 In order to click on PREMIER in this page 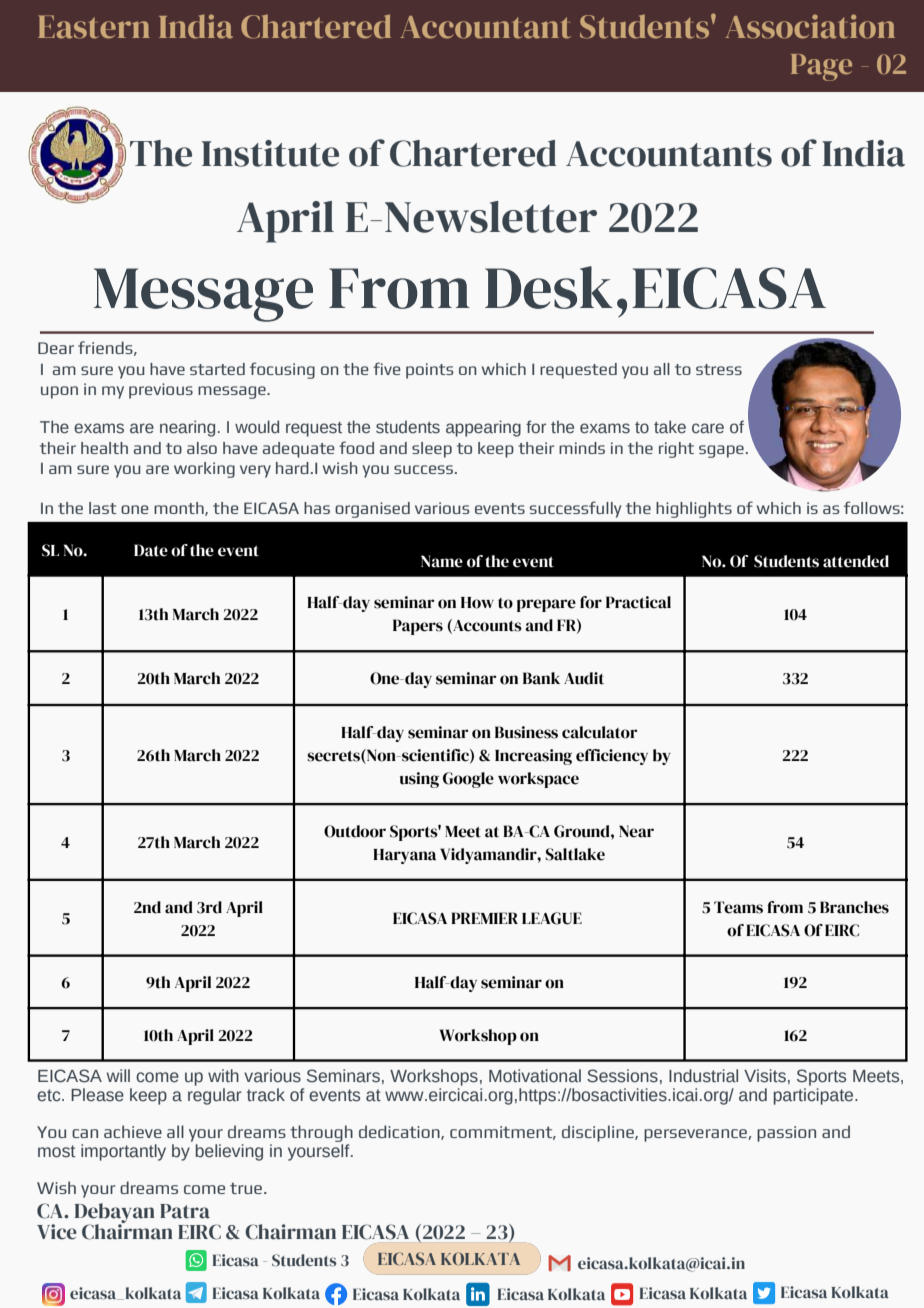, I will do `click(484, 918)`.
